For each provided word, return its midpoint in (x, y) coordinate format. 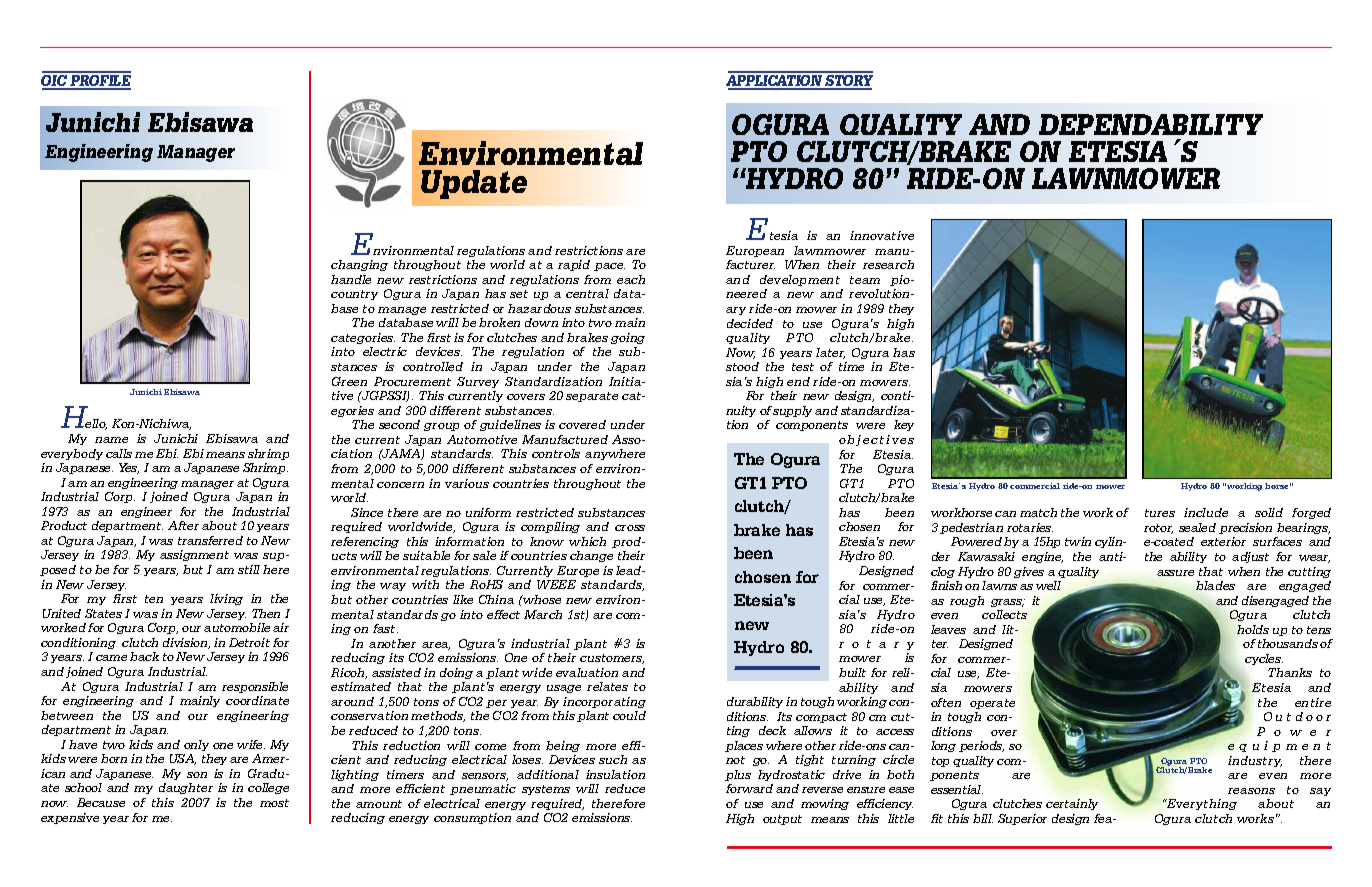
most (274, 803)
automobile (237, 627)
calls (119, 453)
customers (612, 659)
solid (1269, 512)
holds (1253, 629)
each (631, 279)
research (888, 264)
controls (556, 453)
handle (351, 279)
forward (749, 788)
